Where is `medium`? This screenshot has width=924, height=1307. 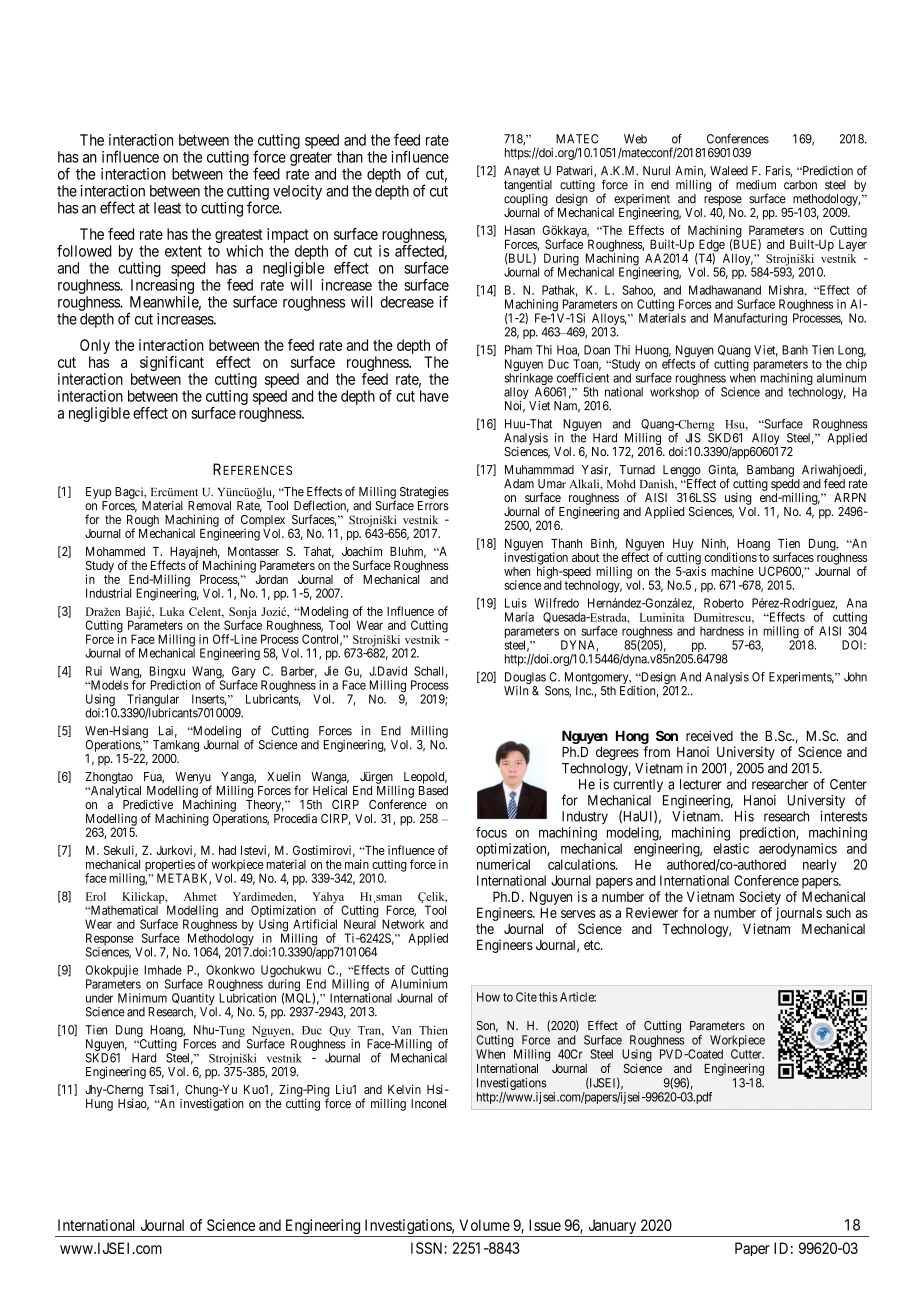
medium is located at coordinates (756, 185).
